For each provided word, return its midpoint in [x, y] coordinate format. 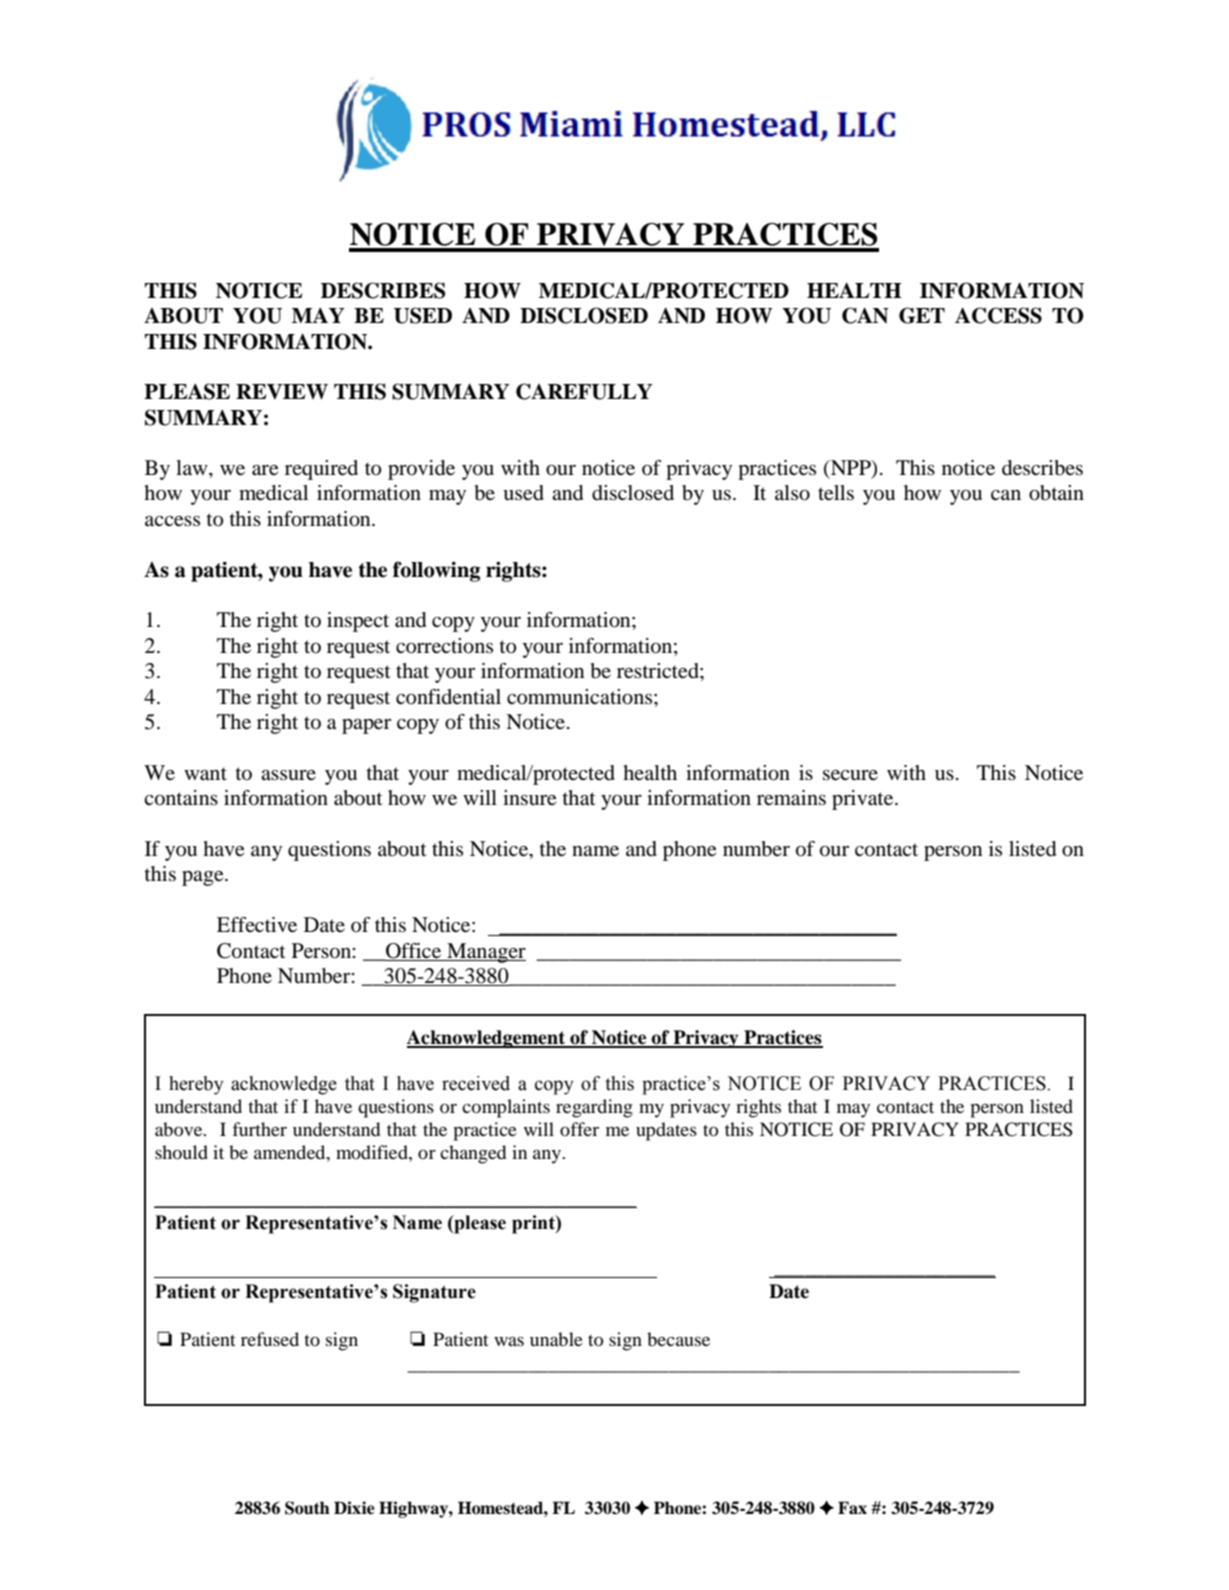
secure [850, 775]
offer [579, 1129]
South [307, 1508]
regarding [594, 1108]
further [259, 1129]
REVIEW [282, 392]
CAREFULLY [584, 391]
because [678, 1339]
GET [922, 315]
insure [529, 798]
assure [288, 775]
